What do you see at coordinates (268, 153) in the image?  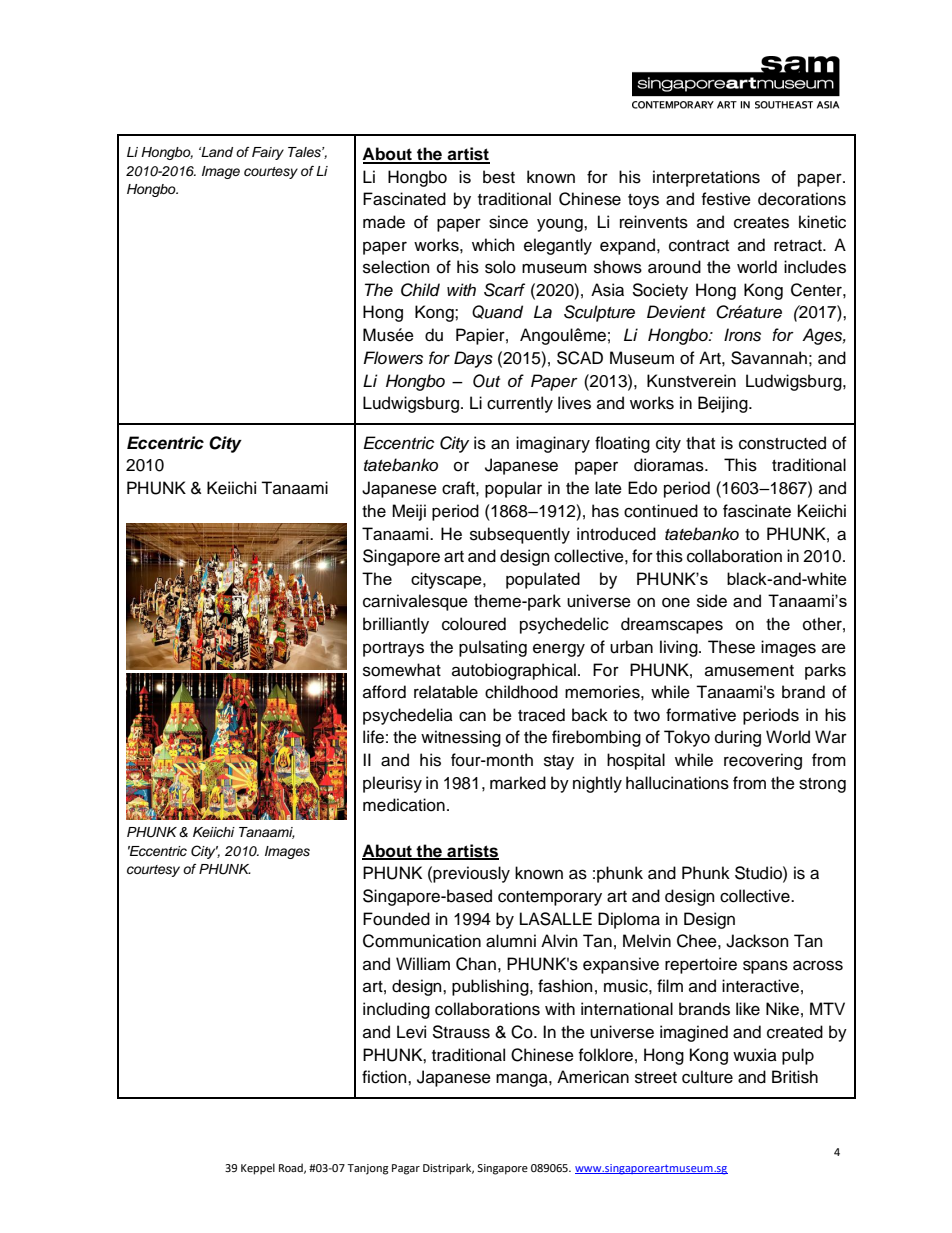 I see `Fairy` at bounding box center [268, 153].
